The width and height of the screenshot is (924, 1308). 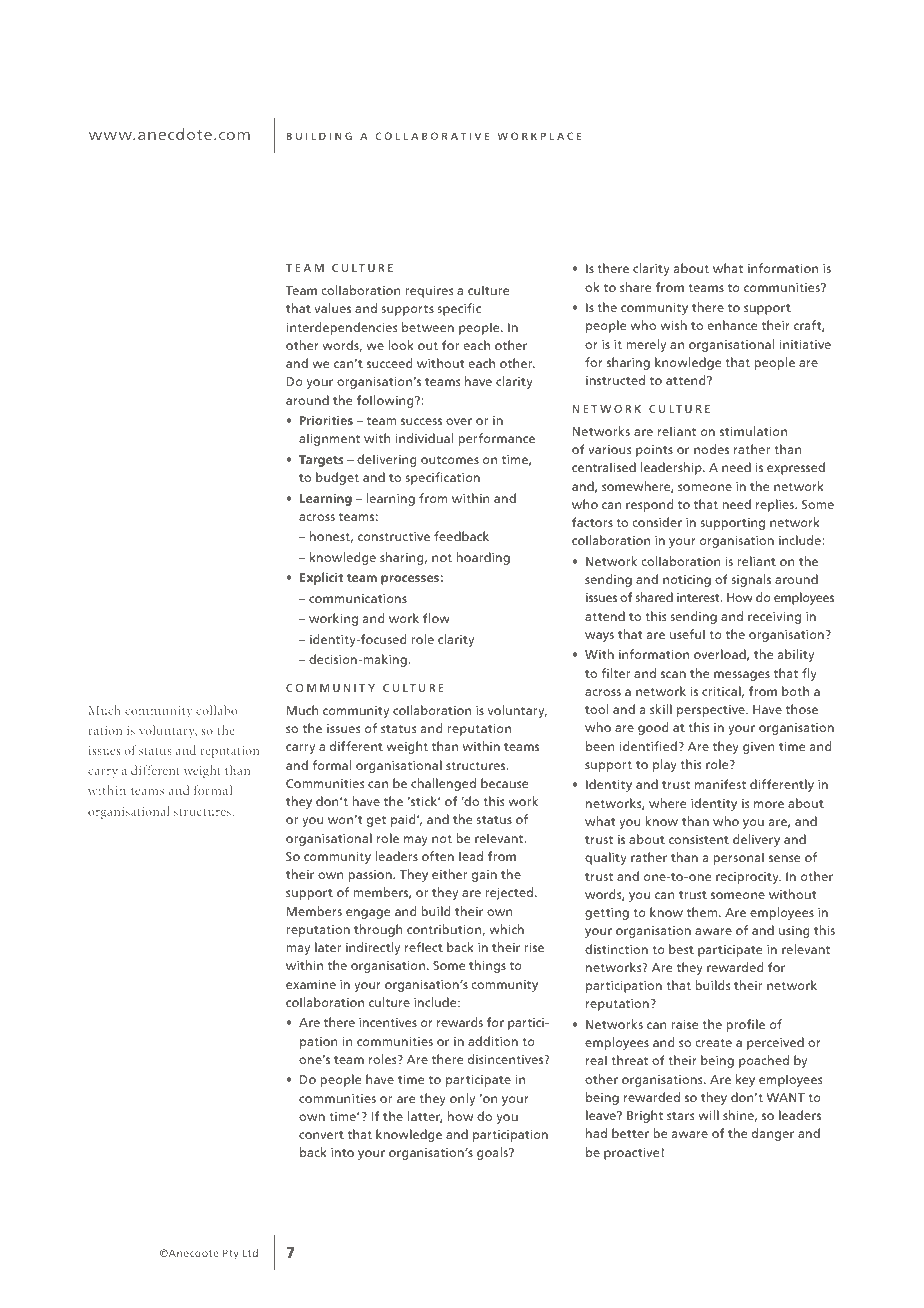 I want to click on between, so click(x=428, y=327).
